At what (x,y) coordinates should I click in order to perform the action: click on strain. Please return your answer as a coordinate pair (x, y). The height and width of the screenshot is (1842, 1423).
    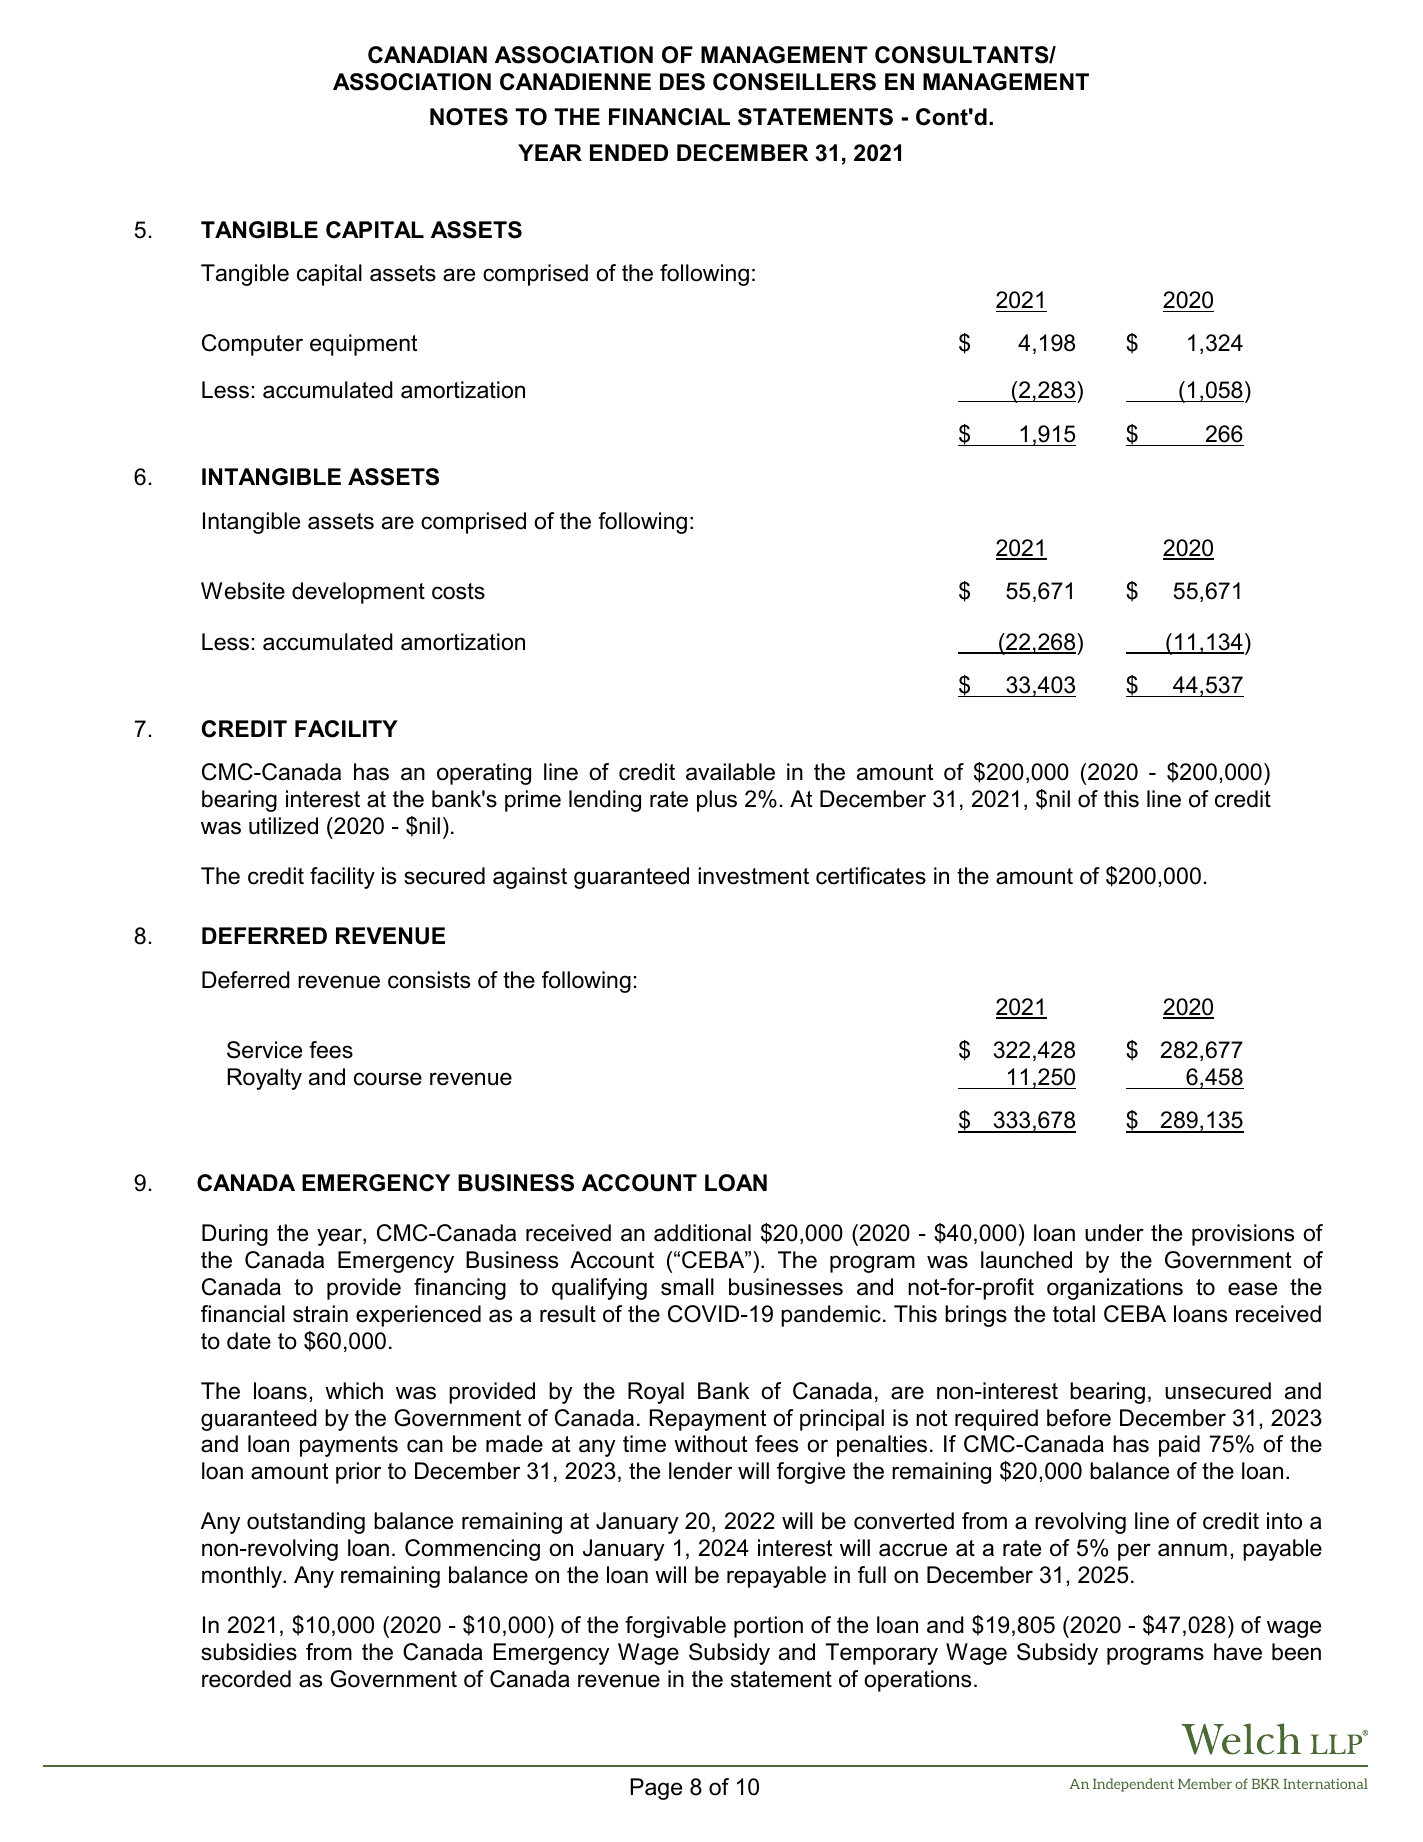
    Looking at the image, I should click on (320, 1314).
